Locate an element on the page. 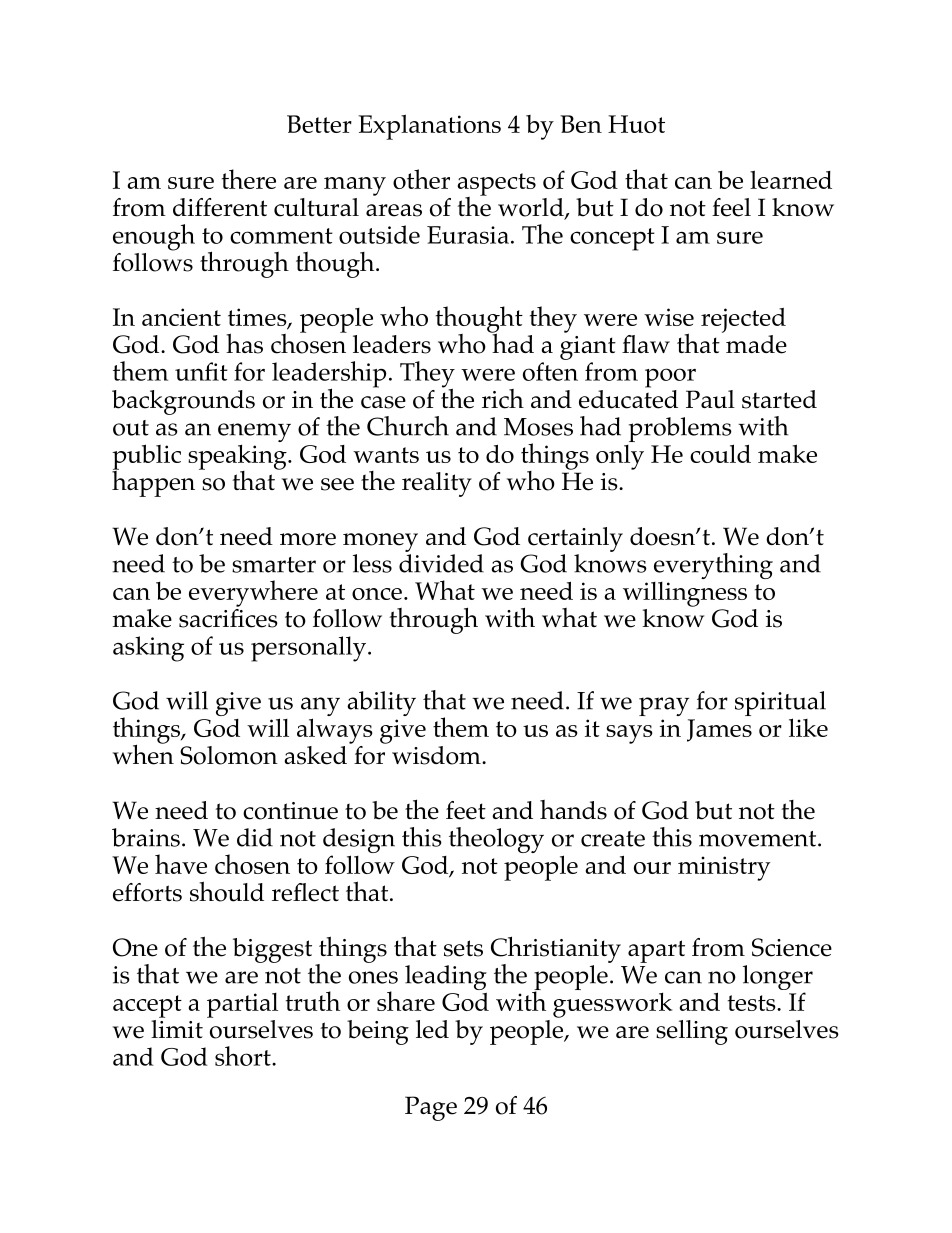  there is located at coordinates (249, 179).
